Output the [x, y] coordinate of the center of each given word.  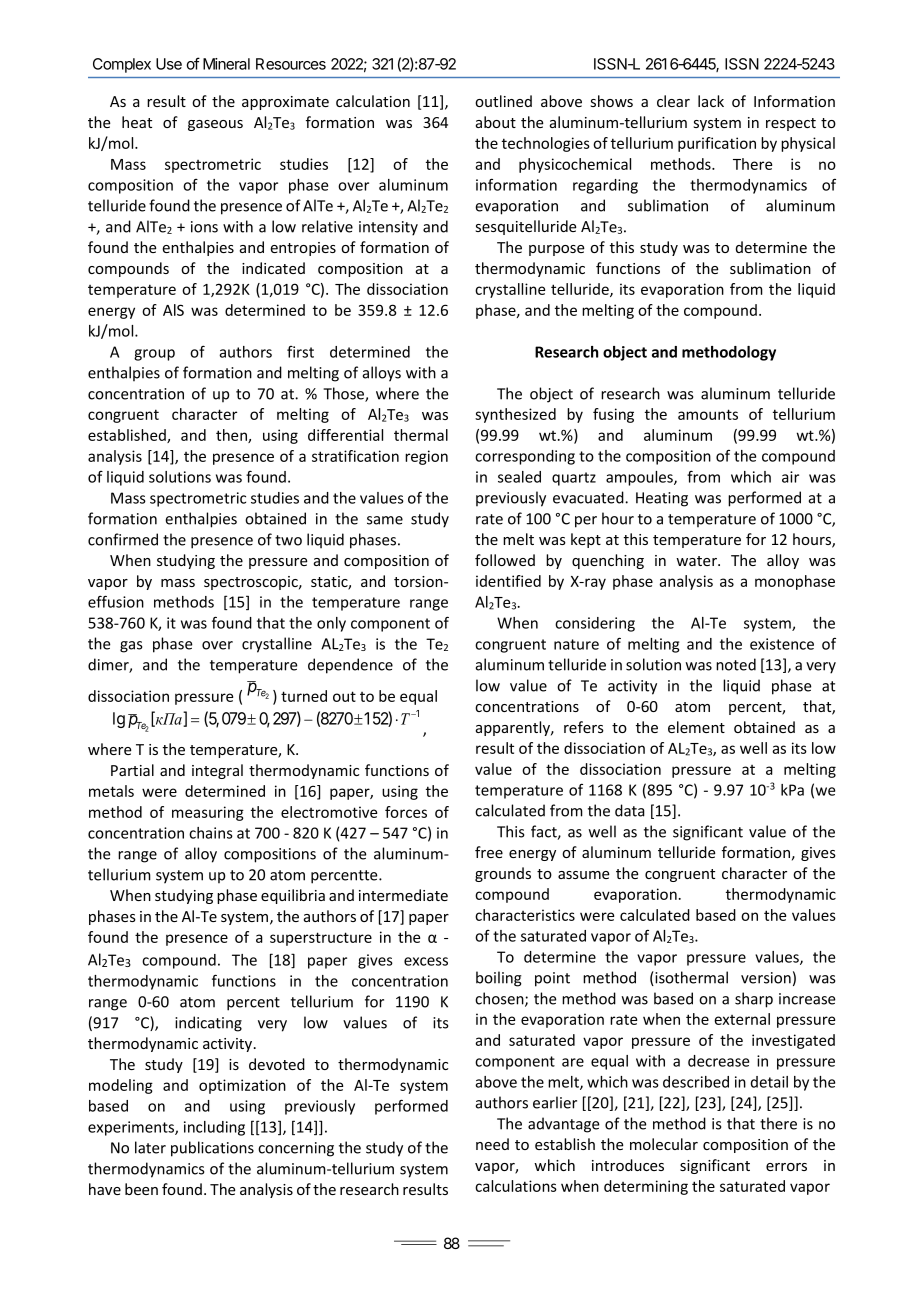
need [492, 1144]
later [150, 1147]
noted [736, 664]
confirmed [123, 539]
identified [508, 581]
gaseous [215, 125]
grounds [503, 874]
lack [711, 101]
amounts [708, 414]
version [766, 978]
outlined [503, 101]
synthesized [515, 415]
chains [211, 833]
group [154, 355]
